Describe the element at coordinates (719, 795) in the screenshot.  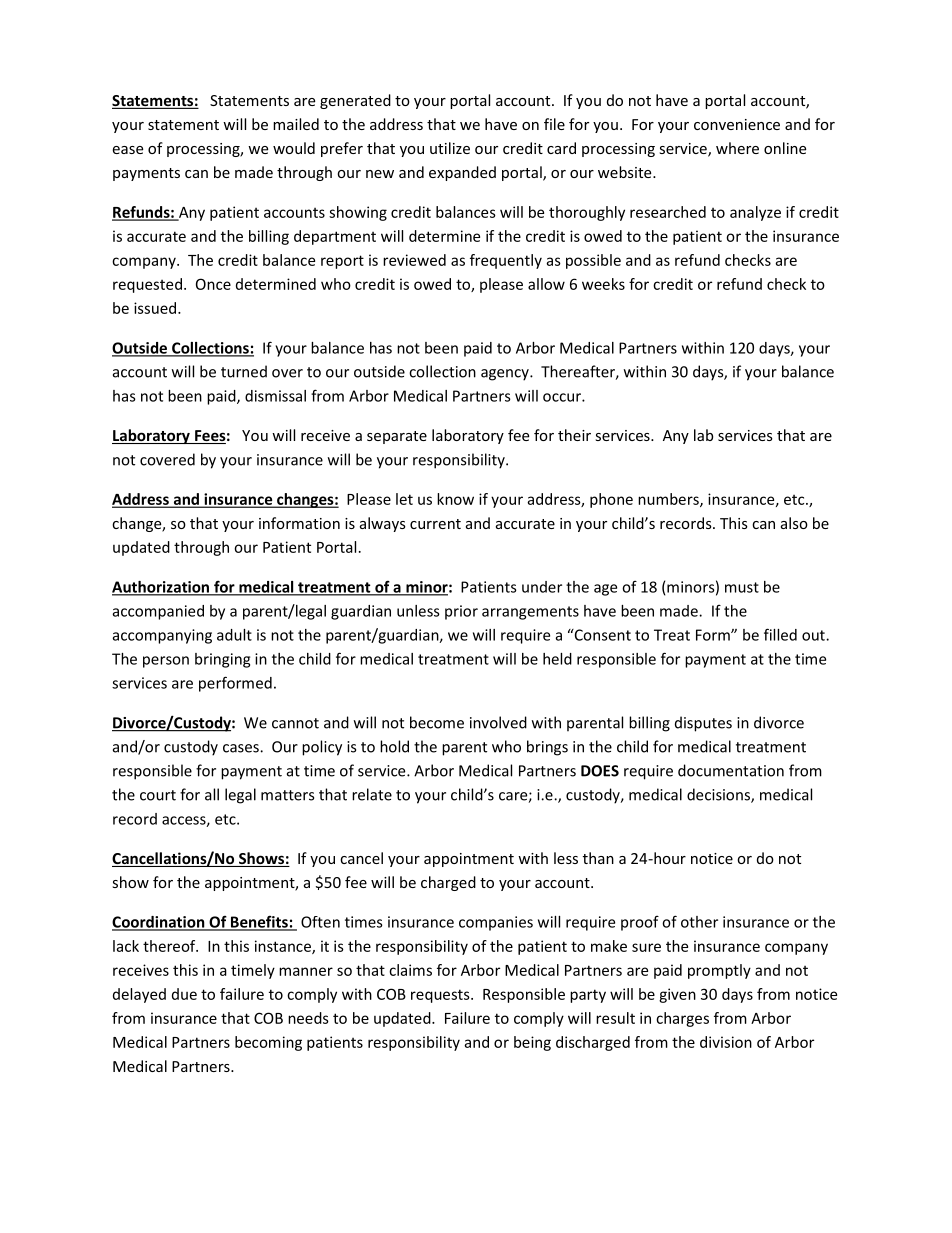
I see `decisions` at that location.
